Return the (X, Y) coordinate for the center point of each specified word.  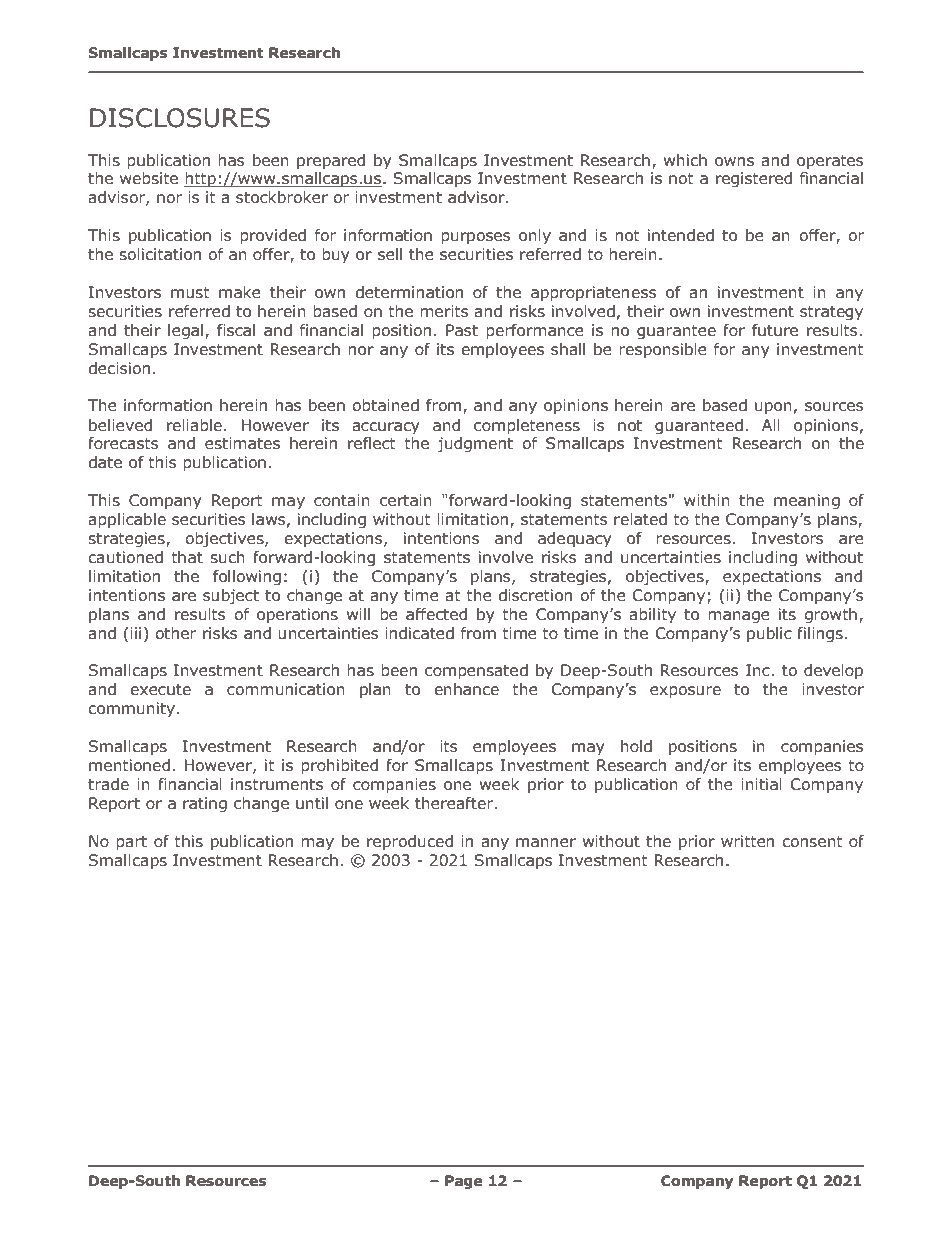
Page (464, 1182)
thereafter (455, 803)
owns (734, 162)
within (707, 500)
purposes (476, 238)
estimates (242, 443)
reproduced (410, 842)
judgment (475, 444)
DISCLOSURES (180, 118)
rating (205, 804)
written (747, 841)
